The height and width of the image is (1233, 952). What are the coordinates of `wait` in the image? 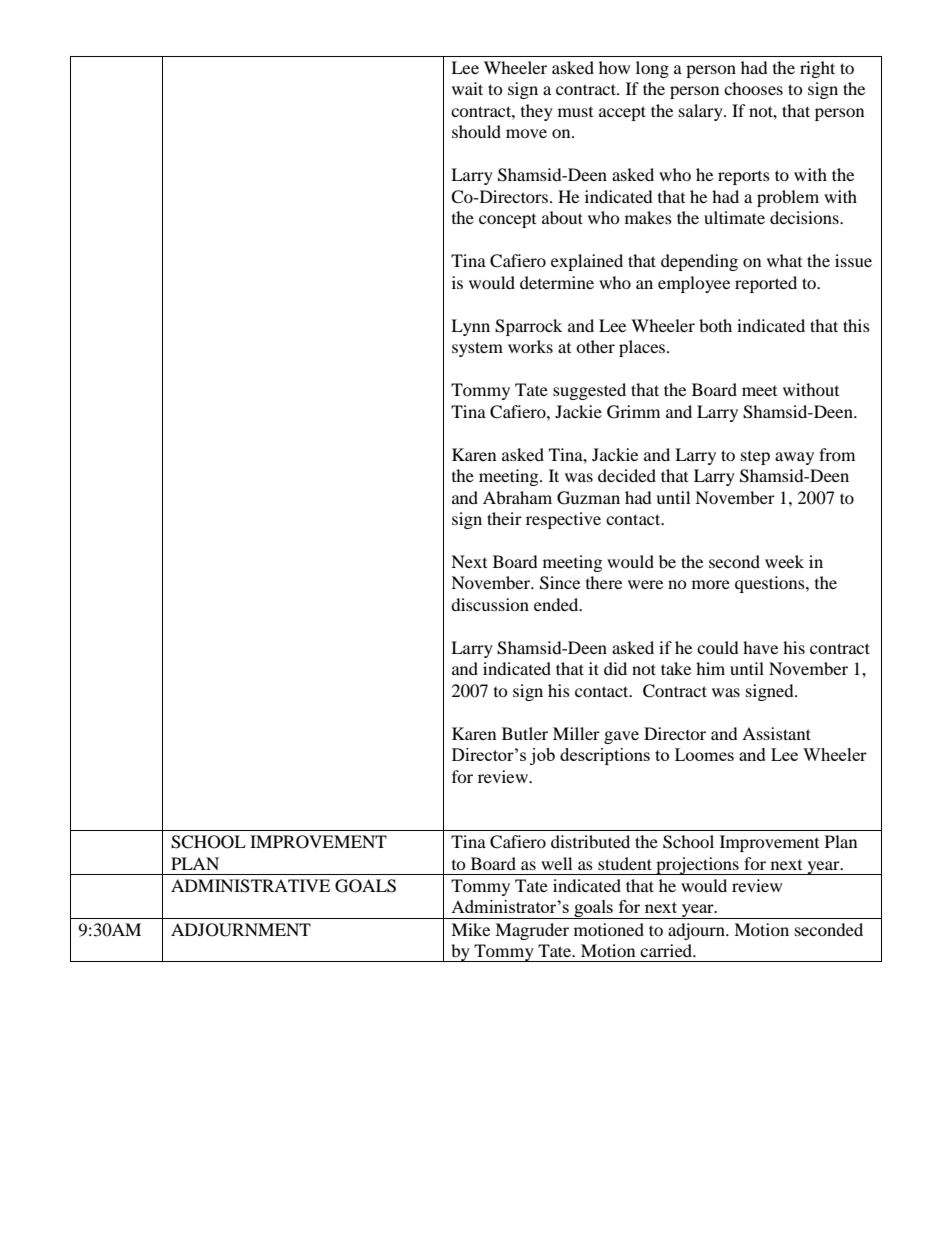 It's located at (467, 88).
